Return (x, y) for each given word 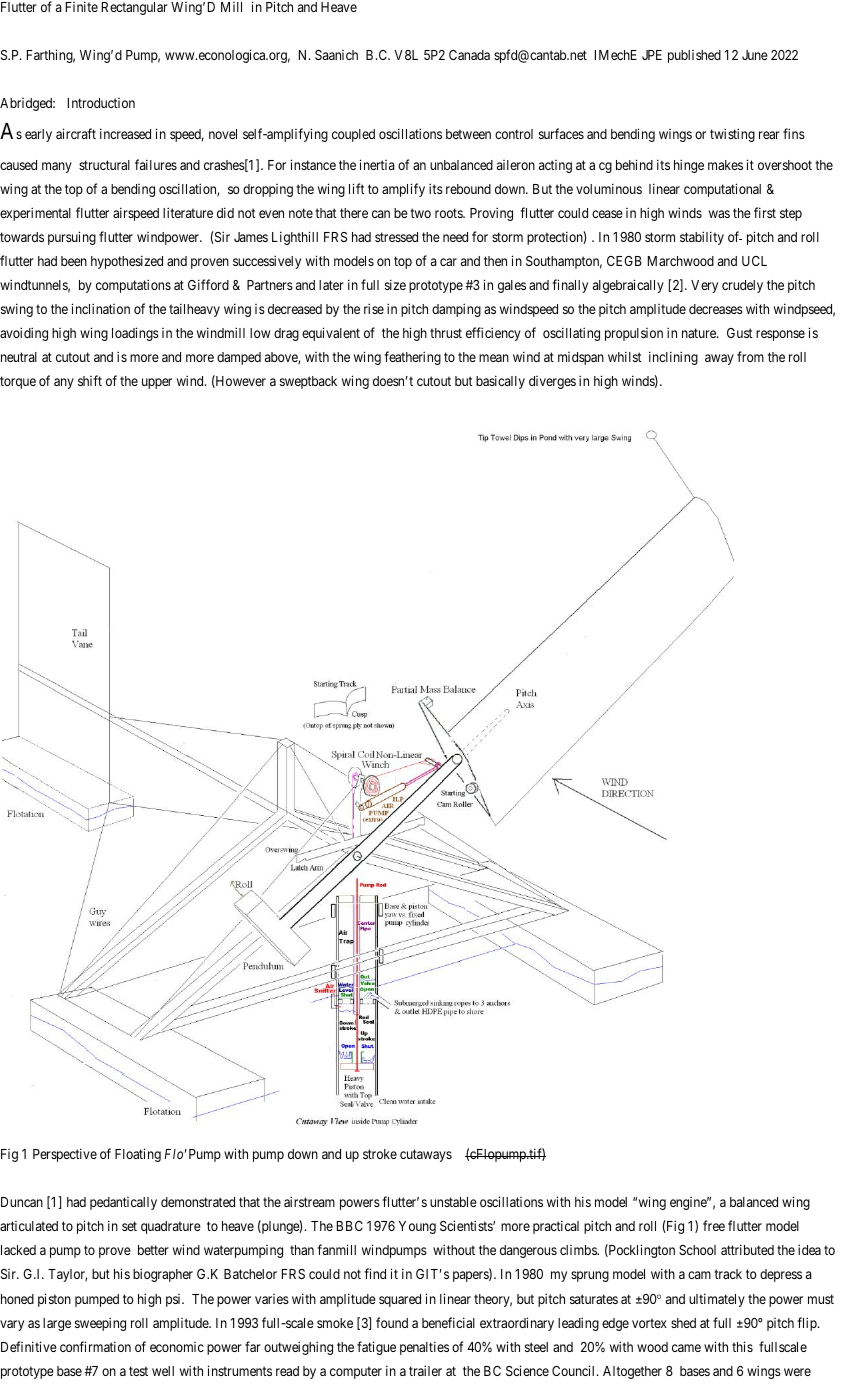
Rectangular (135, 8)
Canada (469, 55)
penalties (424, 1348)
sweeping (100, 1324)
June (755, 55)
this (742, 1346)
